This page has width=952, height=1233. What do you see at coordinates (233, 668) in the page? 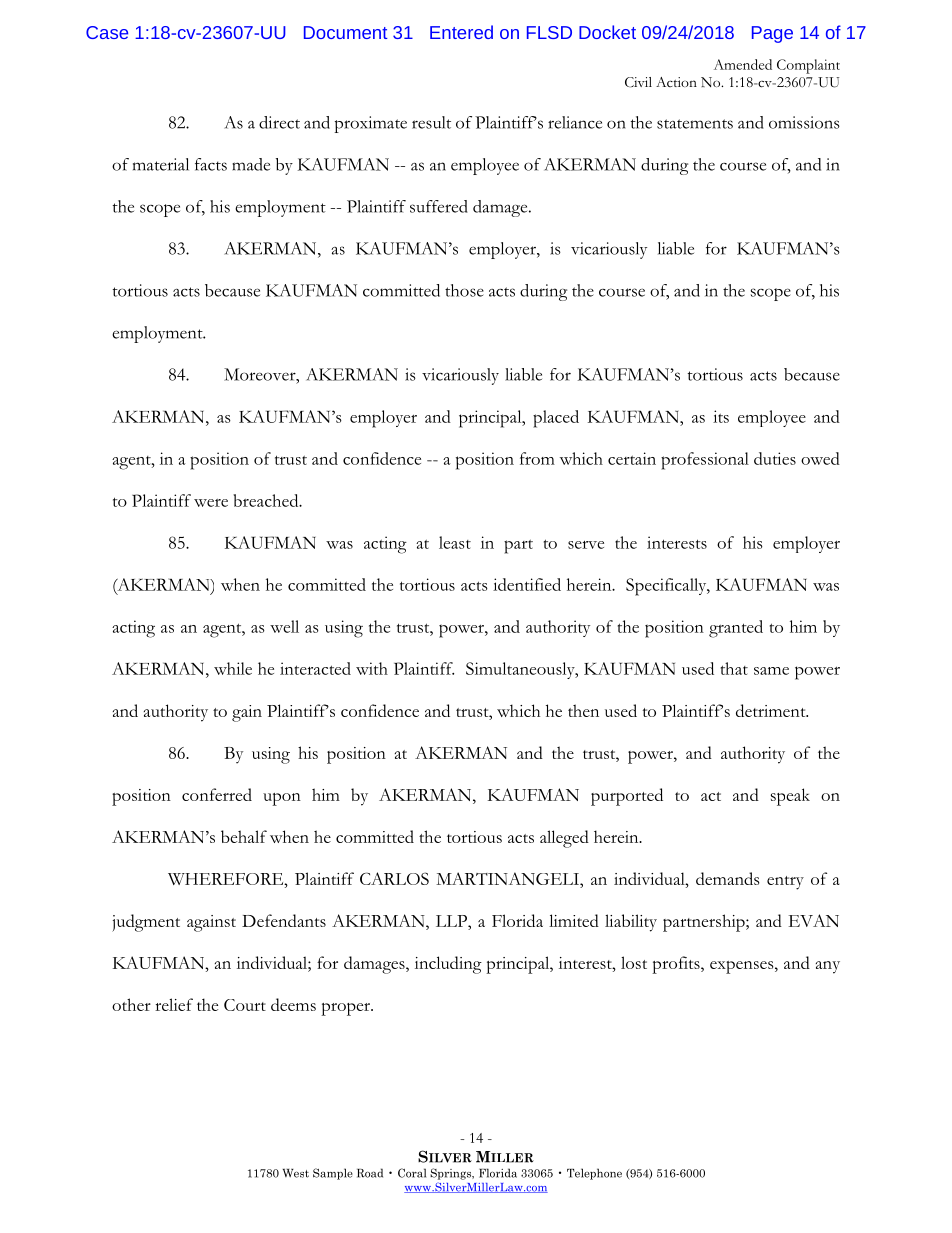
I see `while` at bounding box center [233, 668].
